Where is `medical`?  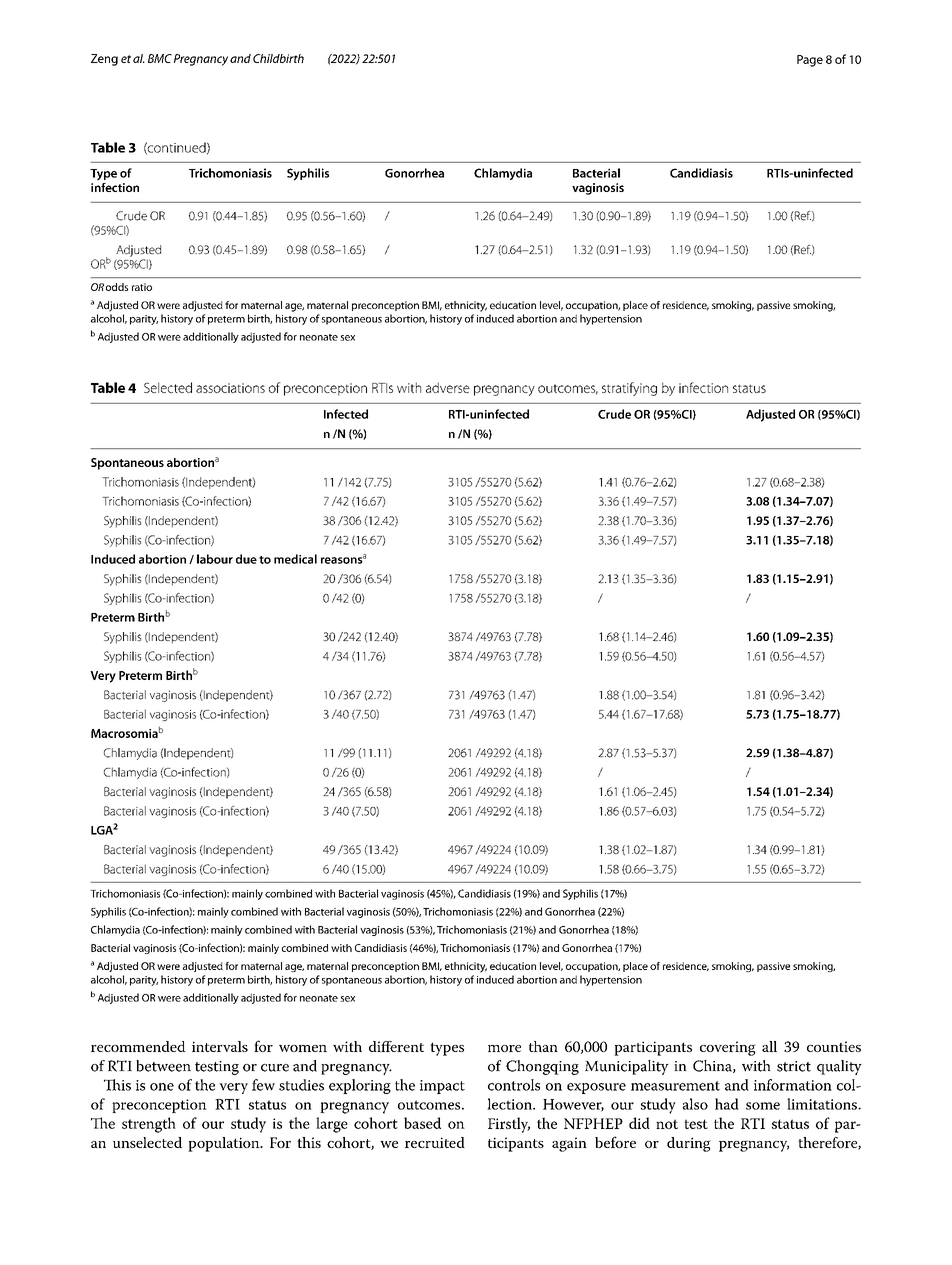
medical is located at coordinates (295, 559).
